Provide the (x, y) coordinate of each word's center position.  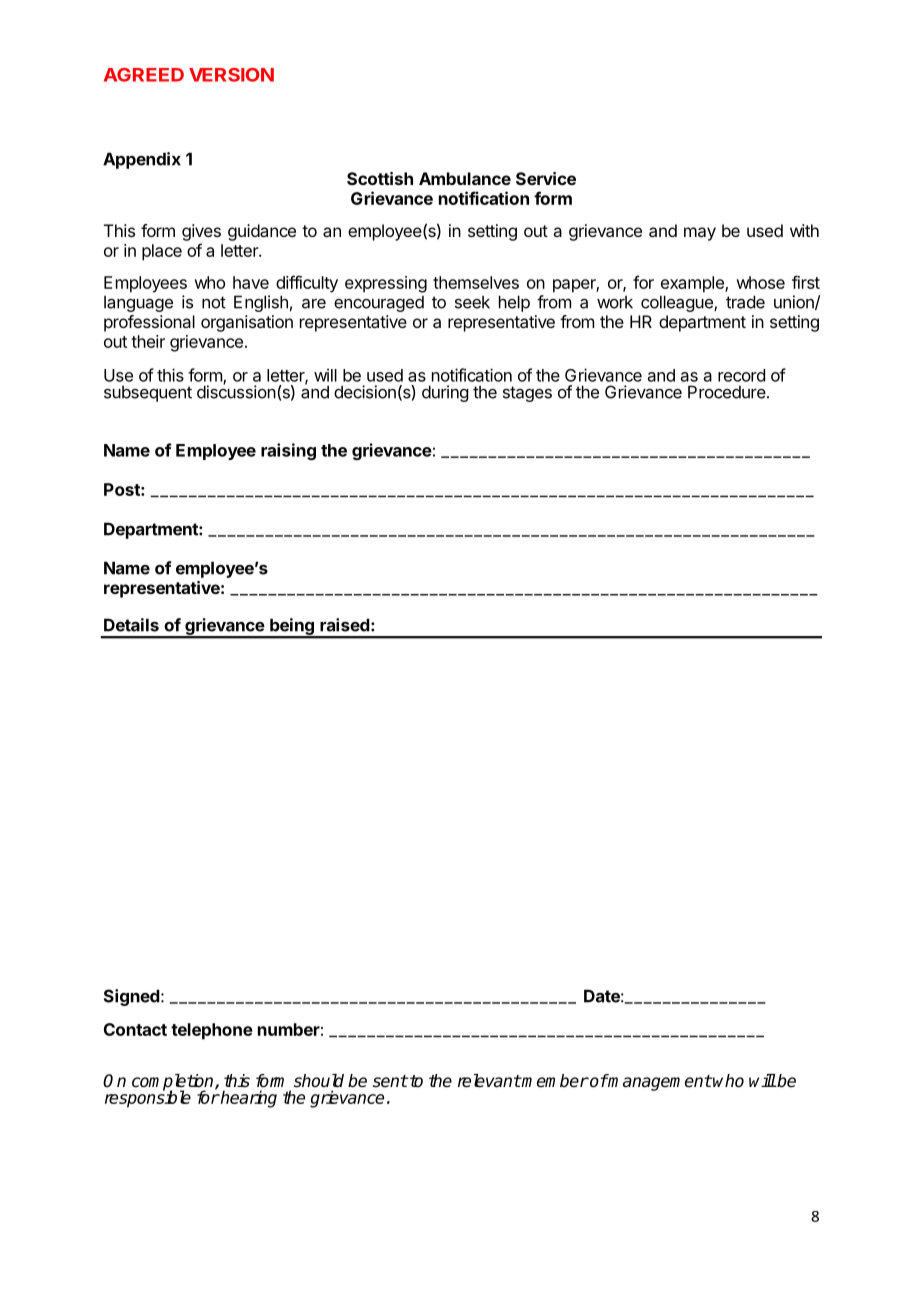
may (700, 234)
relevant (489, 1081)
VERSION (231, 75)
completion (174, 1083)
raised (345, 625)
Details (131, 625)
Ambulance (465, 178)
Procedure (727, 392)
